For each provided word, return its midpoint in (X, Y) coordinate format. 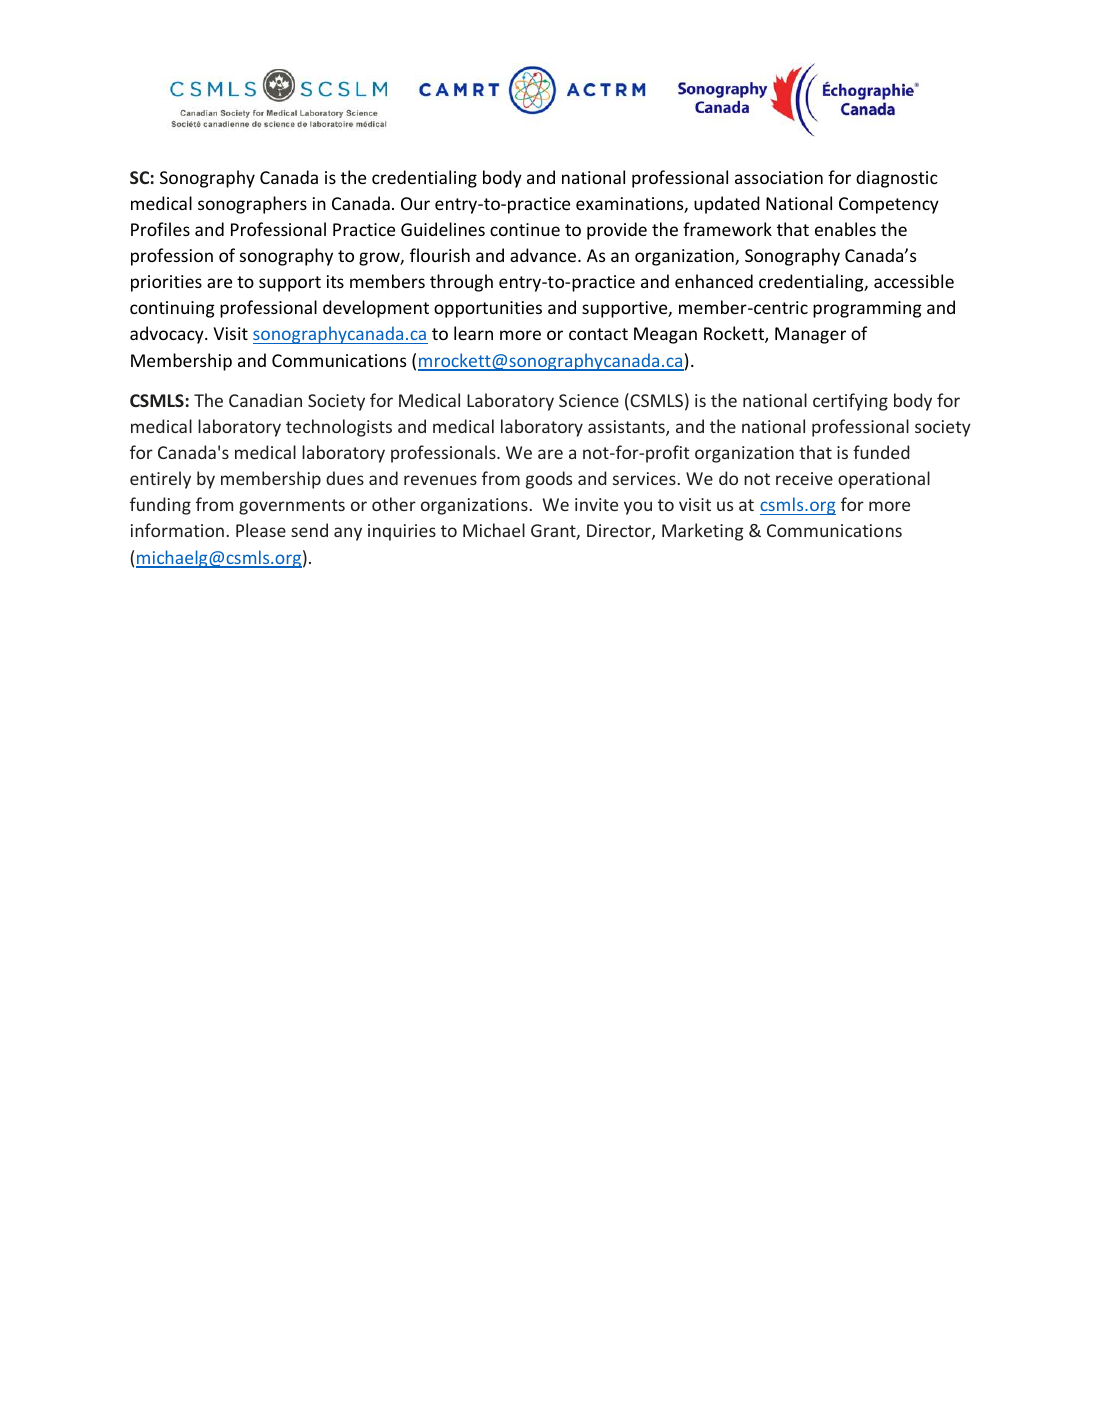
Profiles (160, 229)
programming (867, 309)
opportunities (488, 309)
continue (525, 229)
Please (261, 530)
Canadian (265, 400)
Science (589, 400)
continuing (172, 309)
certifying (850, 402)
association (779, 177)
